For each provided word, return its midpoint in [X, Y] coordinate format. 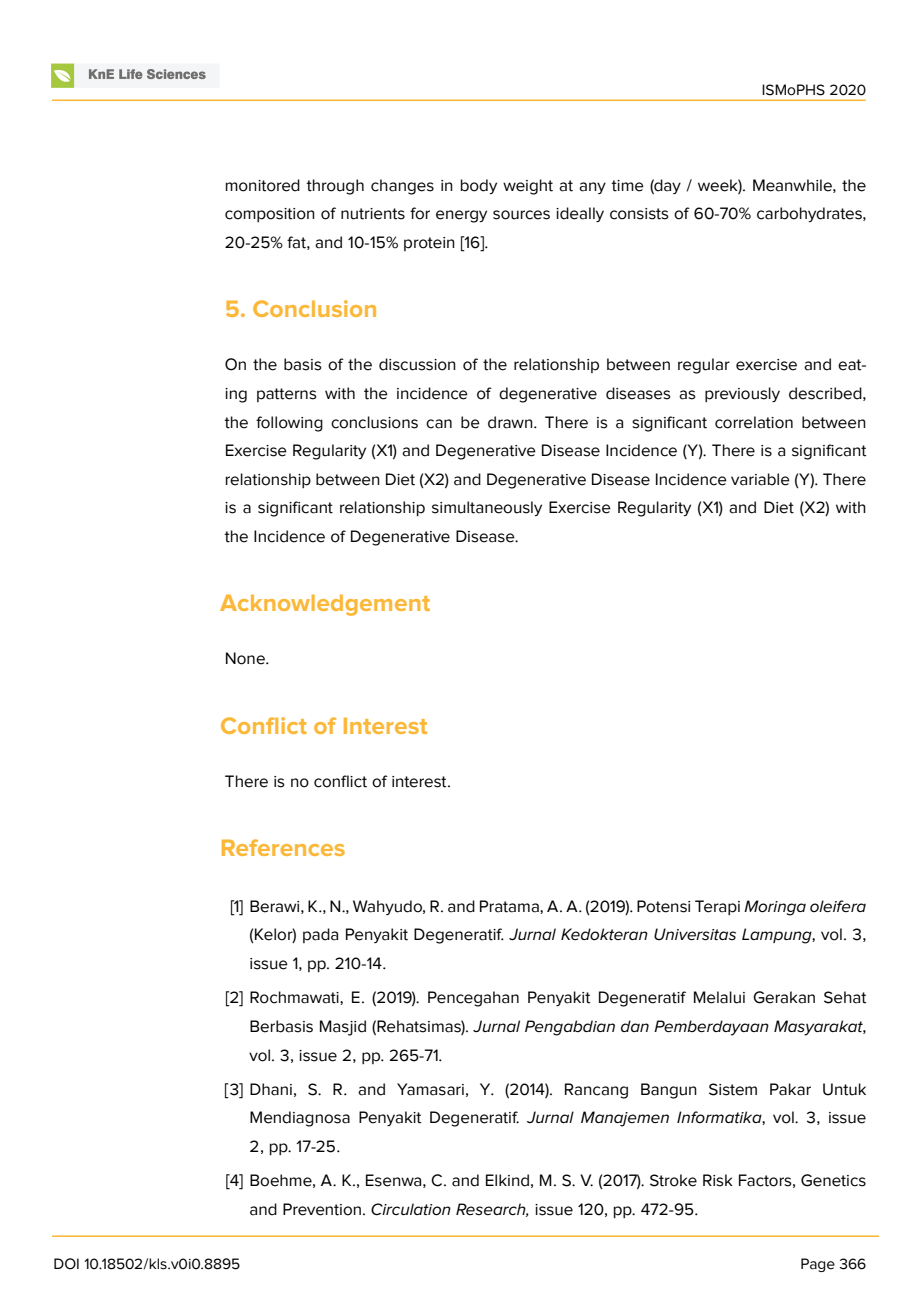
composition [270, 215]
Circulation [411, 1209]
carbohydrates [810, 214]
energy [461, 216]
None [246, 658]
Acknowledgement [325, 605]
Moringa [775, 908]
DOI [66, 1264]
